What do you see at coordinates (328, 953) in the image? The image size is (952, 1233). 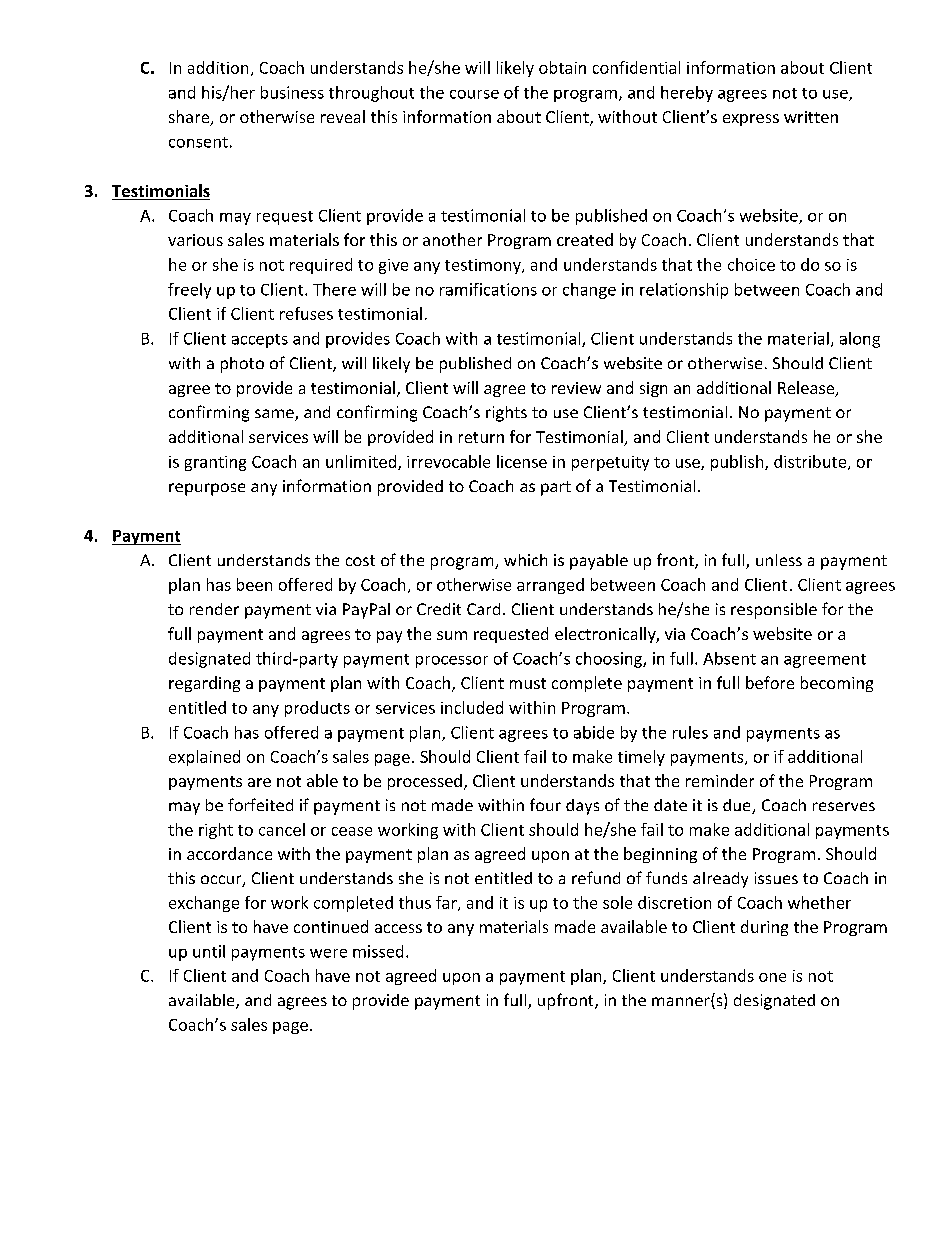 I see `were` at bounding box center [328, 953].
